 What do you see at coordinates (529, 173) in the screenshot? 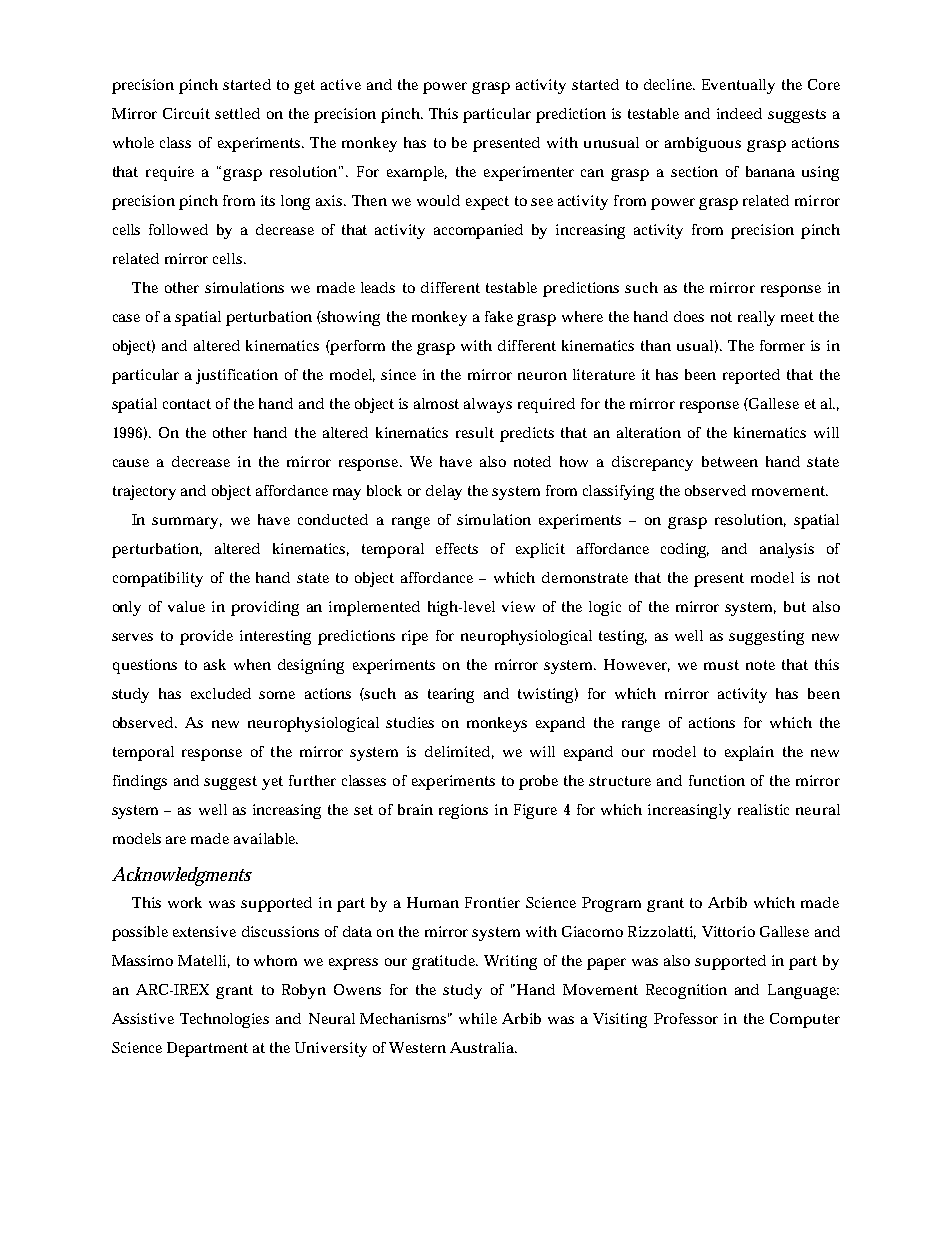
I see `experimenter` at bounding box center [529, 173].
